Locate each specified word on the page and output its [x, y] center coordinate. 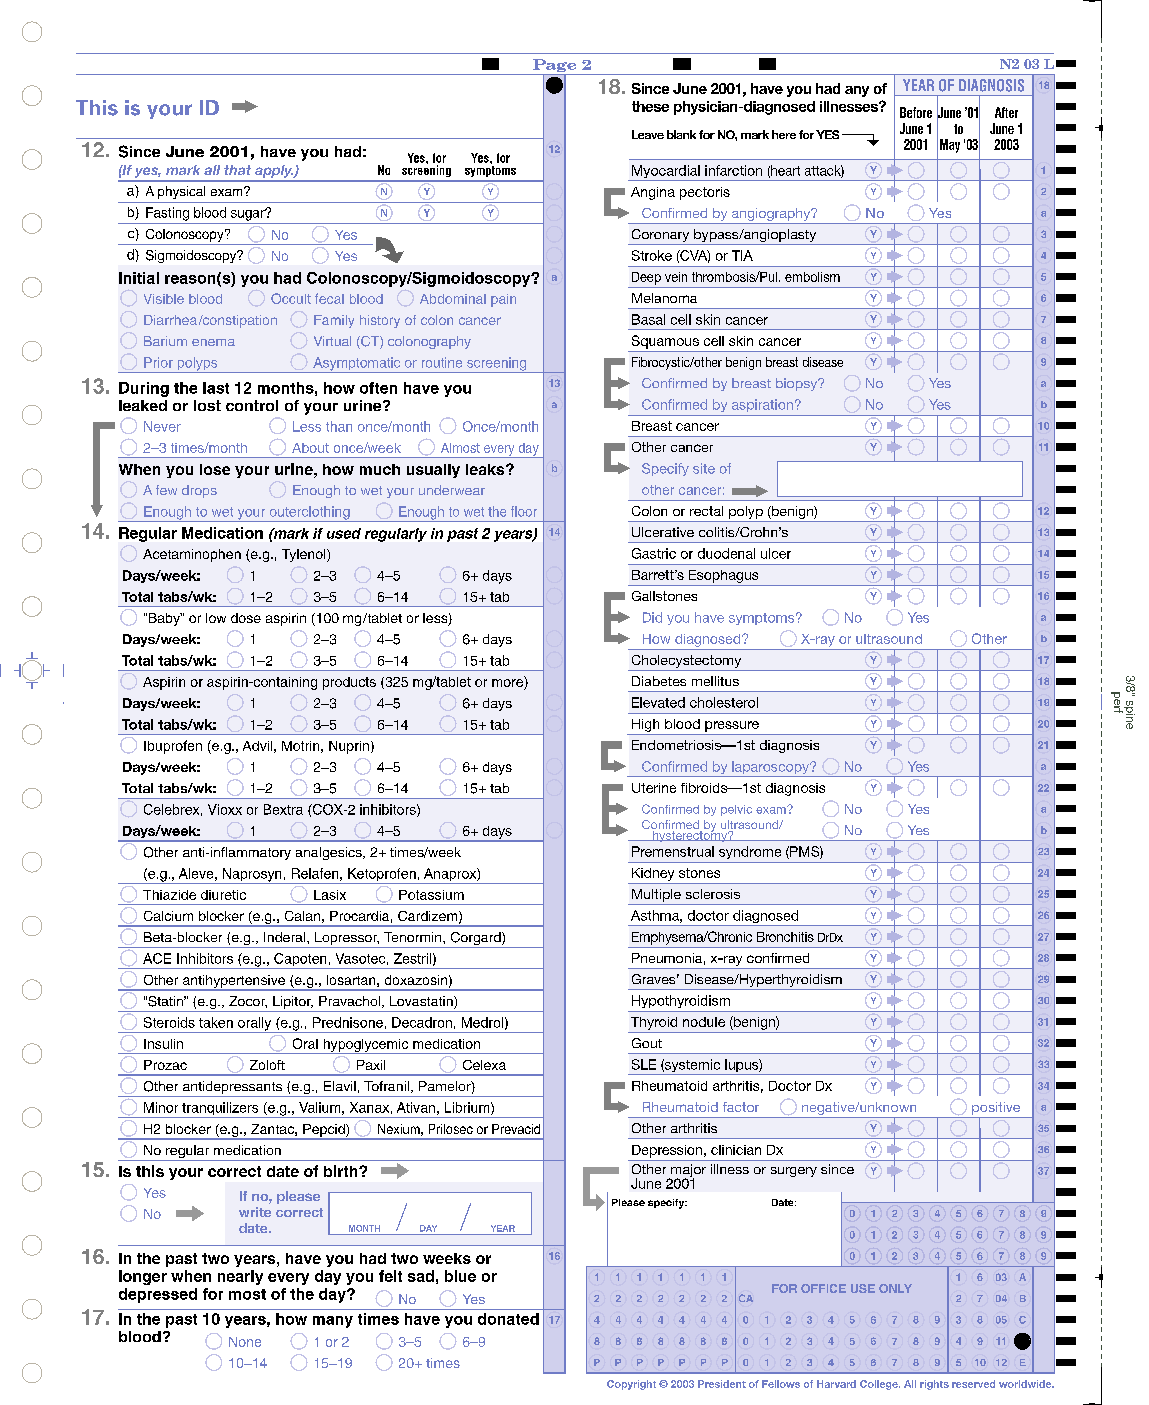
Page [555, 67]
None [245, 1342]
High [645, 725]
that [237, 170]
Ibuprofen [173, 747]
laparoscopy [771, 769]
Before [916, 112]
